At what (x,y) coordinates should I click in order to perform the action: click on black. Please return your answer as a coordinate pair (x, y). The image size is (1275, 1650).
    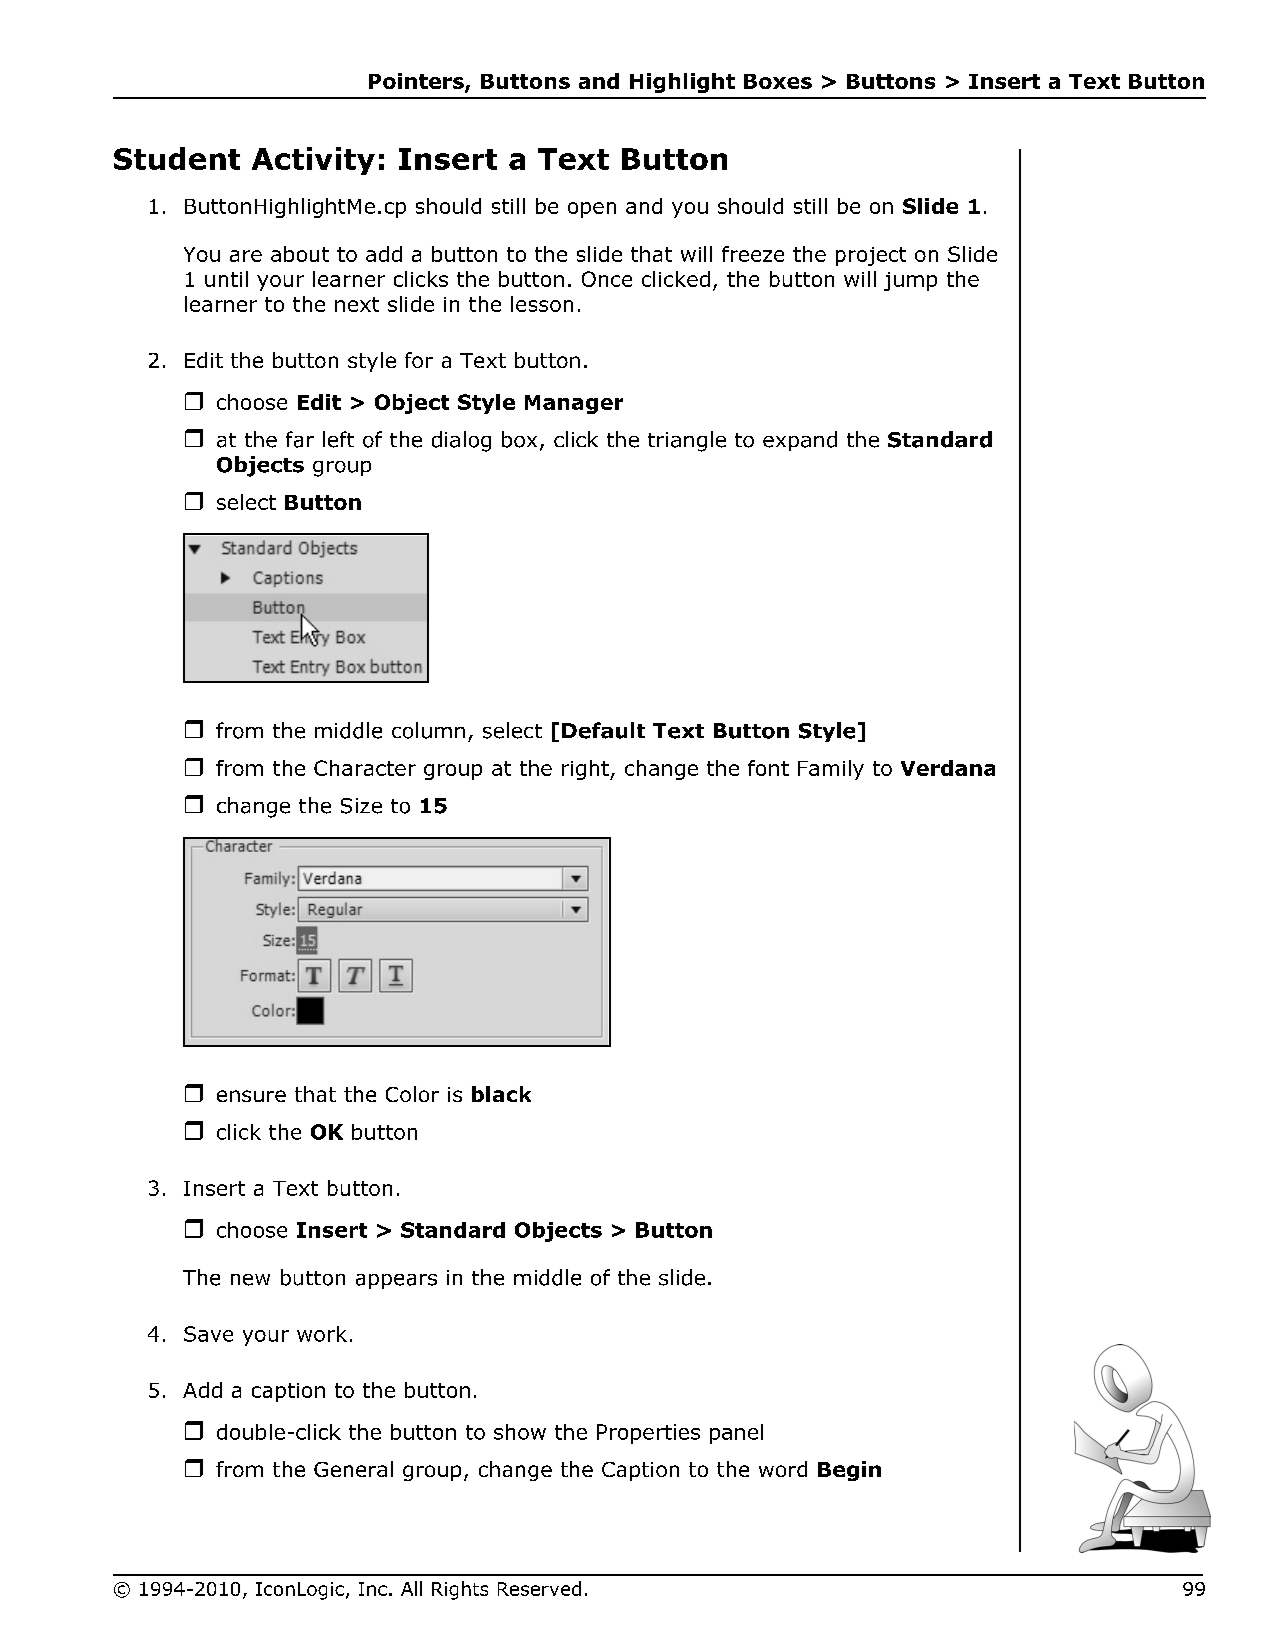
    Looking at the image, I should click on (501, 1094).
